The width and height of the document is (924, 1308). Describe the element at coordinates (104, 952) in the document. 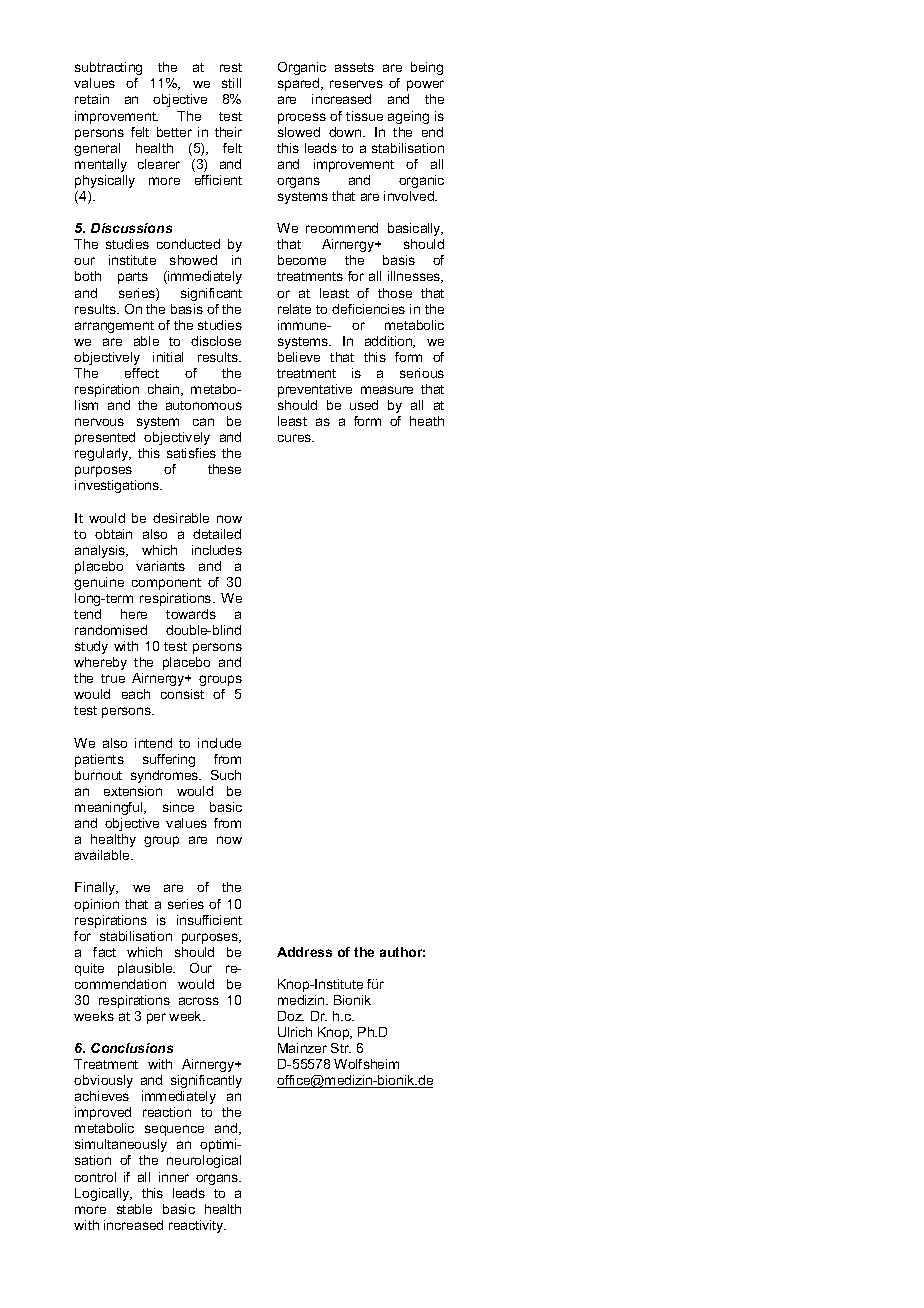

I see `fact` at that location.
